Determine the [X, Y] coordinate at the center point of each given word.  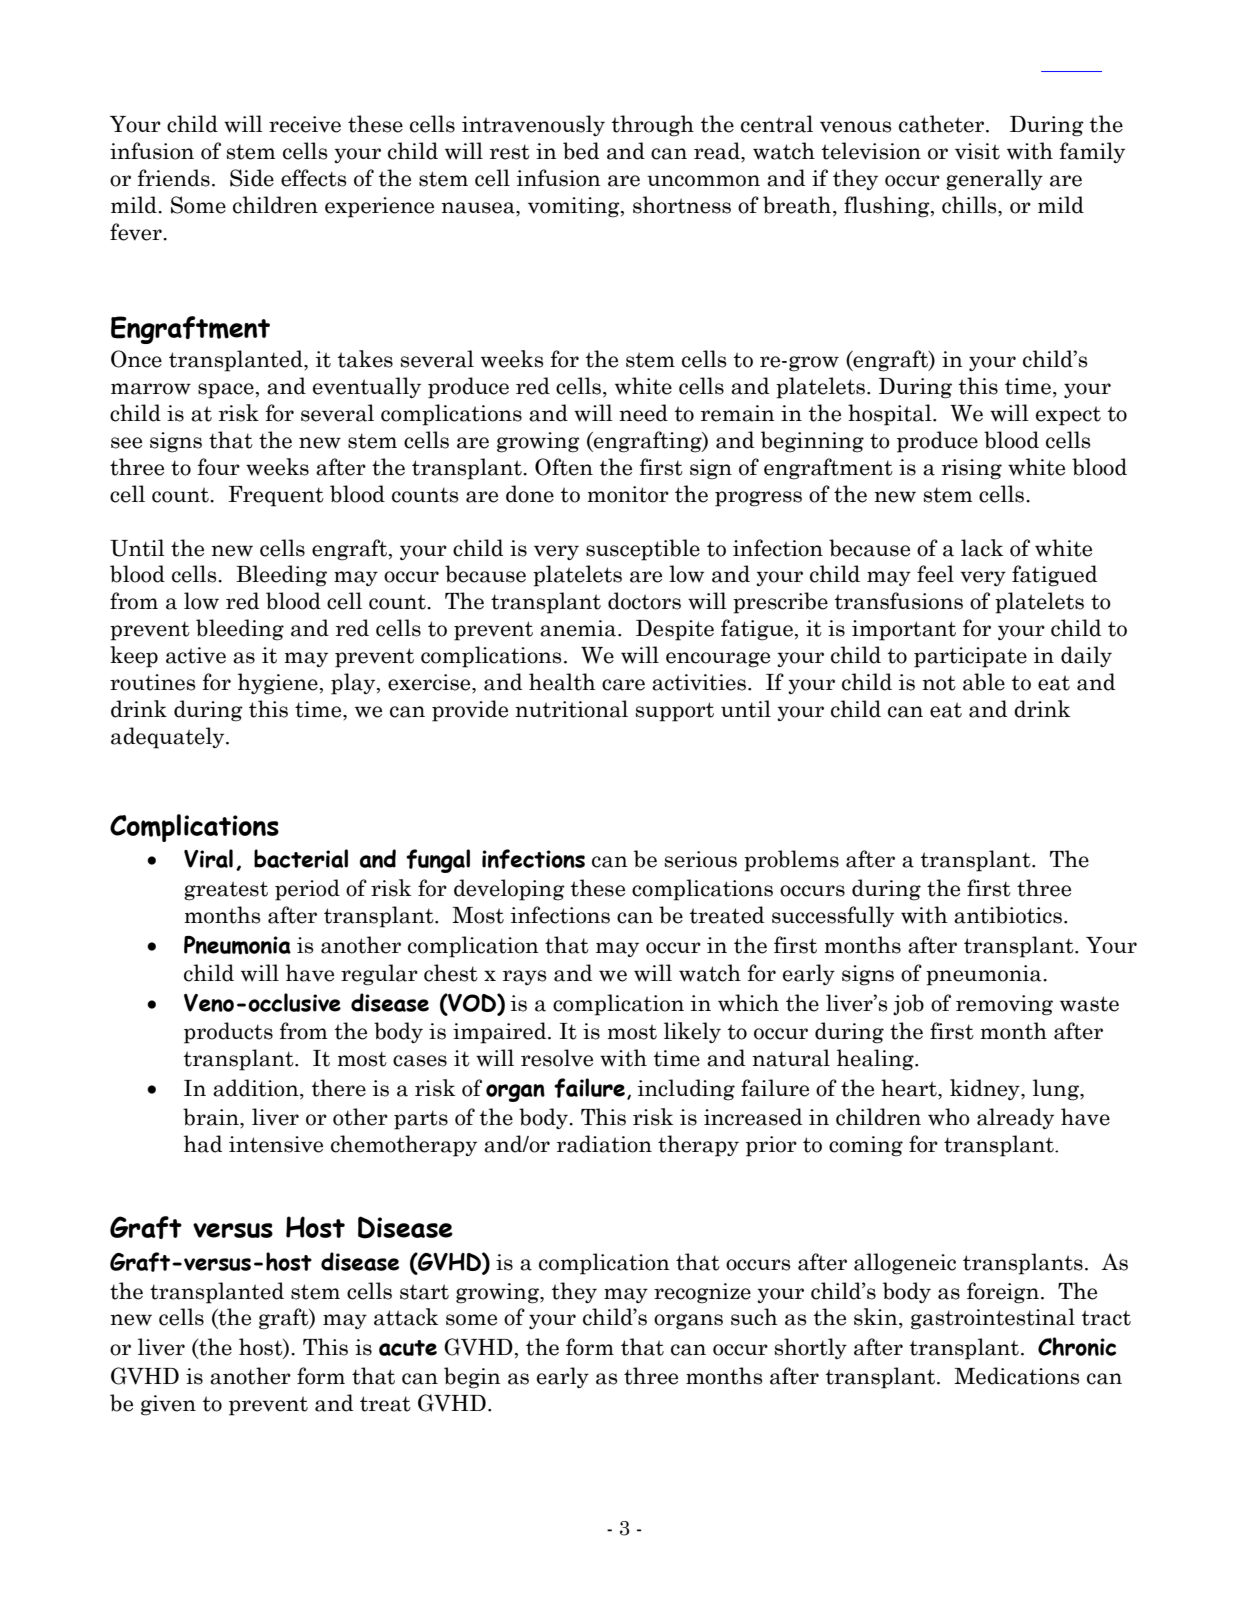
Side [252, 178]
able [984, 682]
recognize [702, 1293]
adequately [169, 738]
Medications [1016, 1376]
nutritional [571, 709]
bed [581, 151]
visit [977, 151]
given [168, 1405]
